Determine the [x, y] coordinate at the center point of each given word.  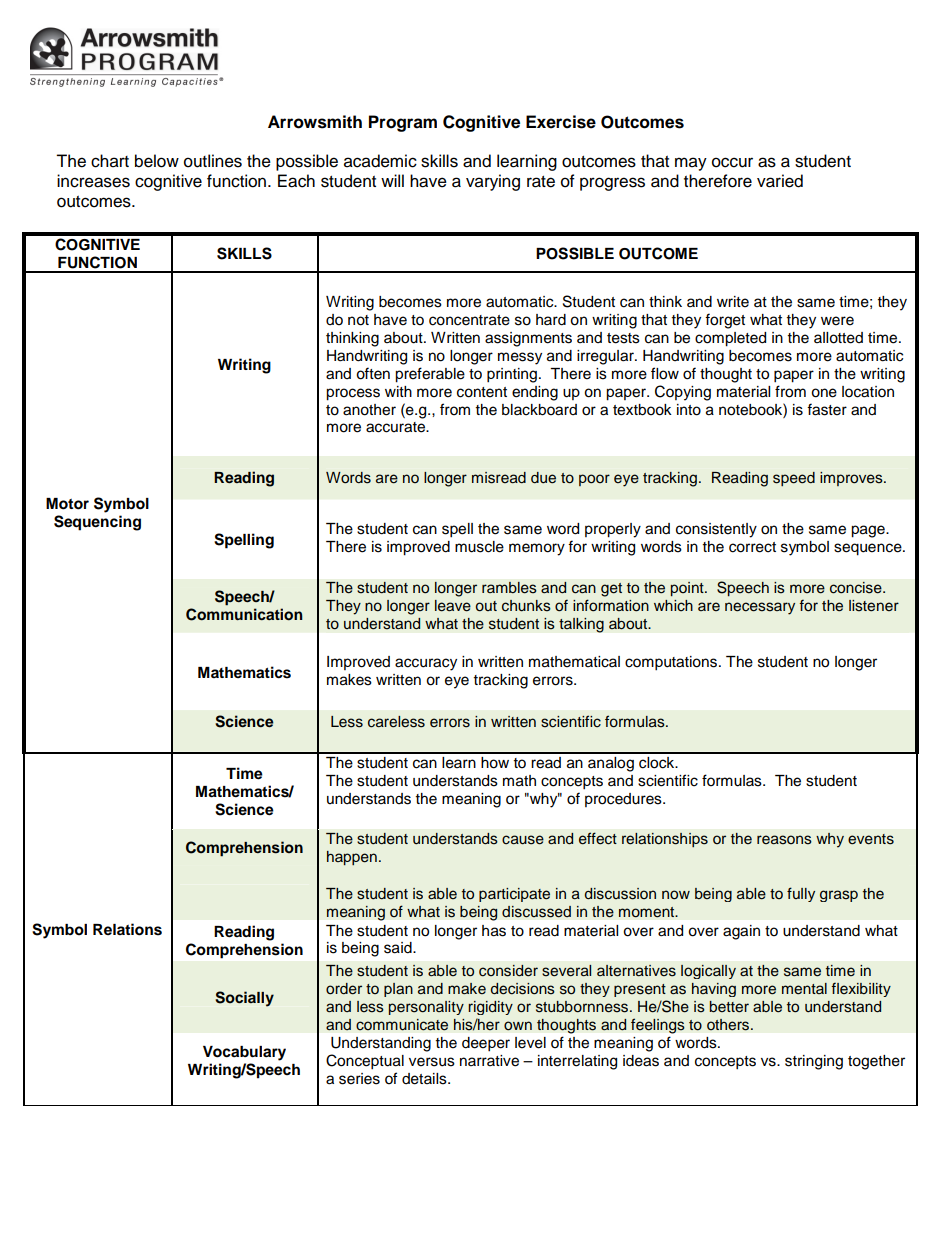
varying [493, 182]
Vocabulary [244, 1053]
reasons [784, 840]
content [482, 392]
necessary [760, 608]
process [353, 394]
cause [523, 840]
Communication [244, 614]
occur [732, 162]
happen [352, 858]
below [157, 161]
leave [453, 606]
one [824, 393]
